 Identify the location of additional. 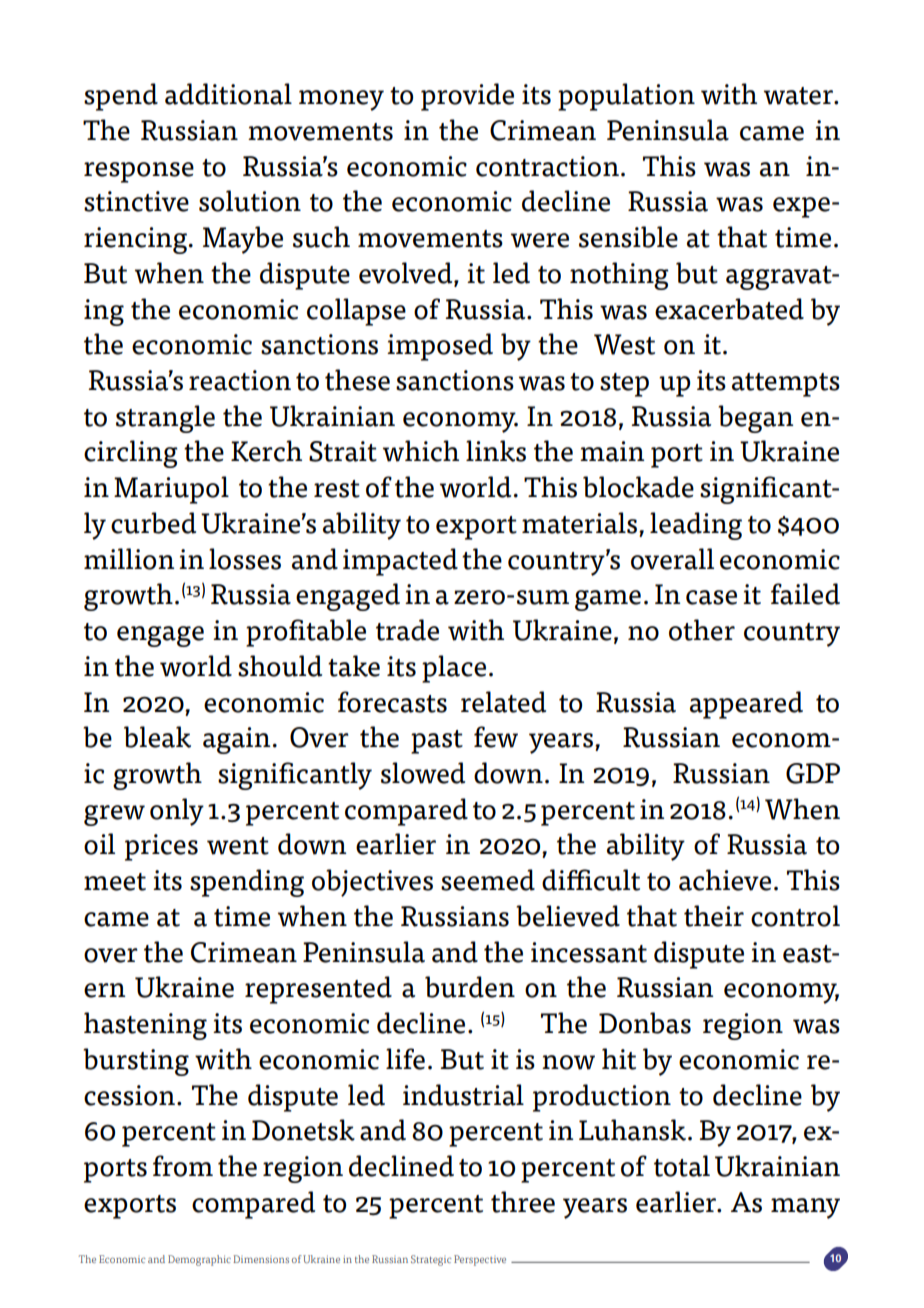
(228, 94).
